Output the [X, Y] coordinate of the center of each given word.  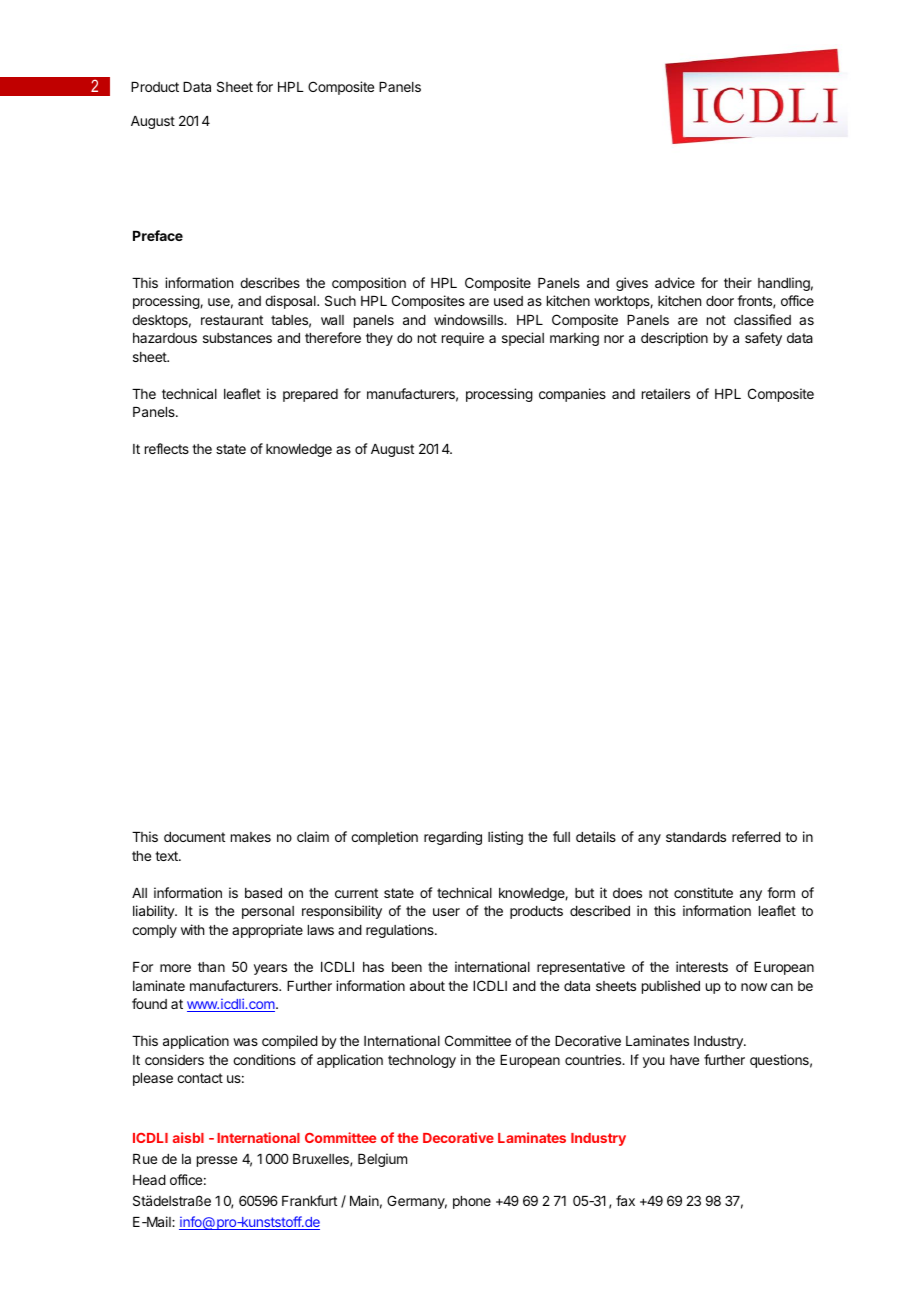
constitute [703, 892]
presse [217, 1161]
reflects [167, 448]
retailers [666, 393]
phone [472, 1202]
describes [270, 282]
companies [572, 395]
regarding [453, 838]
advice [675, 282]
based [263, 893]
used [508, 301]
